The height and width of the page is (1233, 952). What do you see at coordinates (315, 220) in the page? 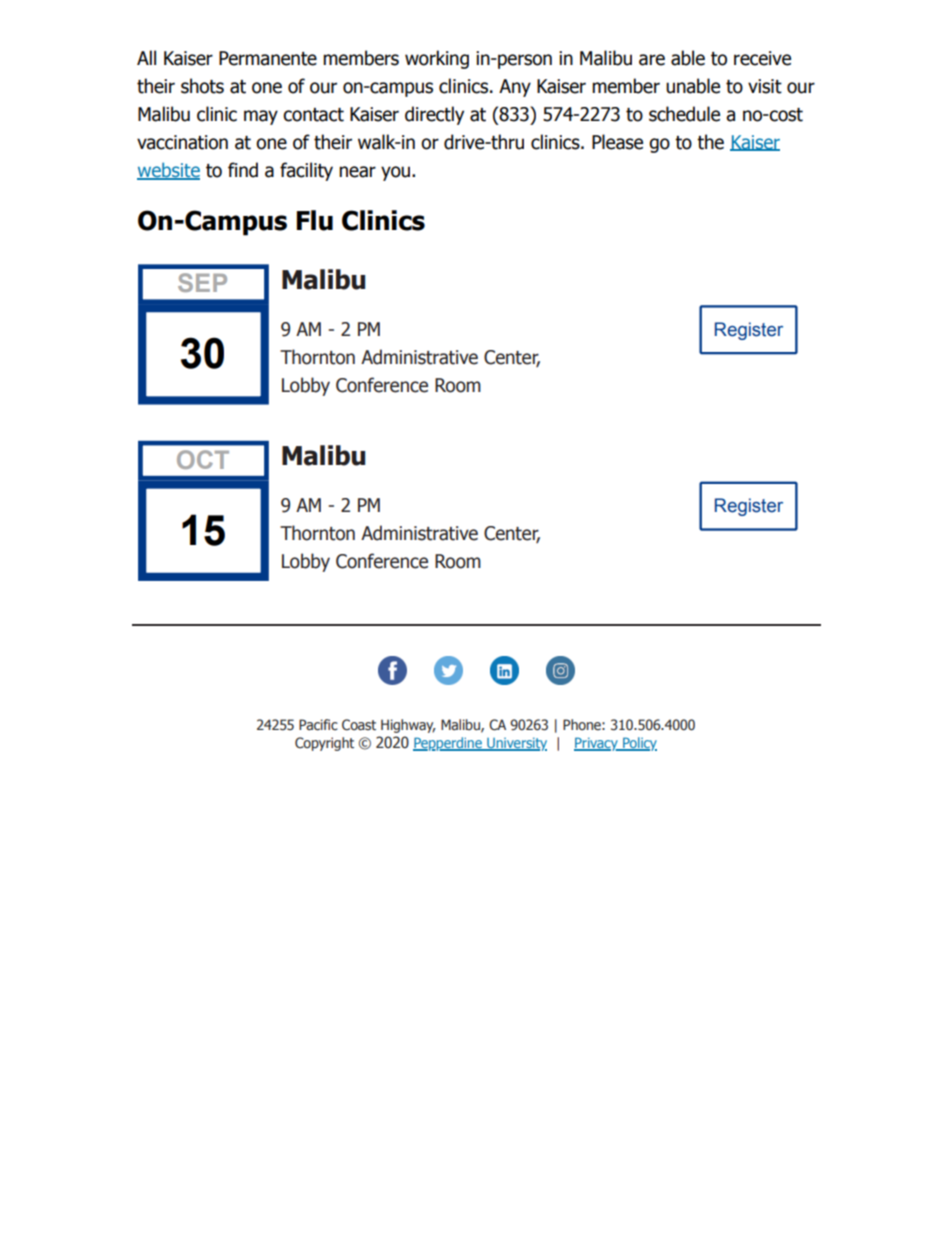
I see `Flu` at bounding box center [315, 220].
